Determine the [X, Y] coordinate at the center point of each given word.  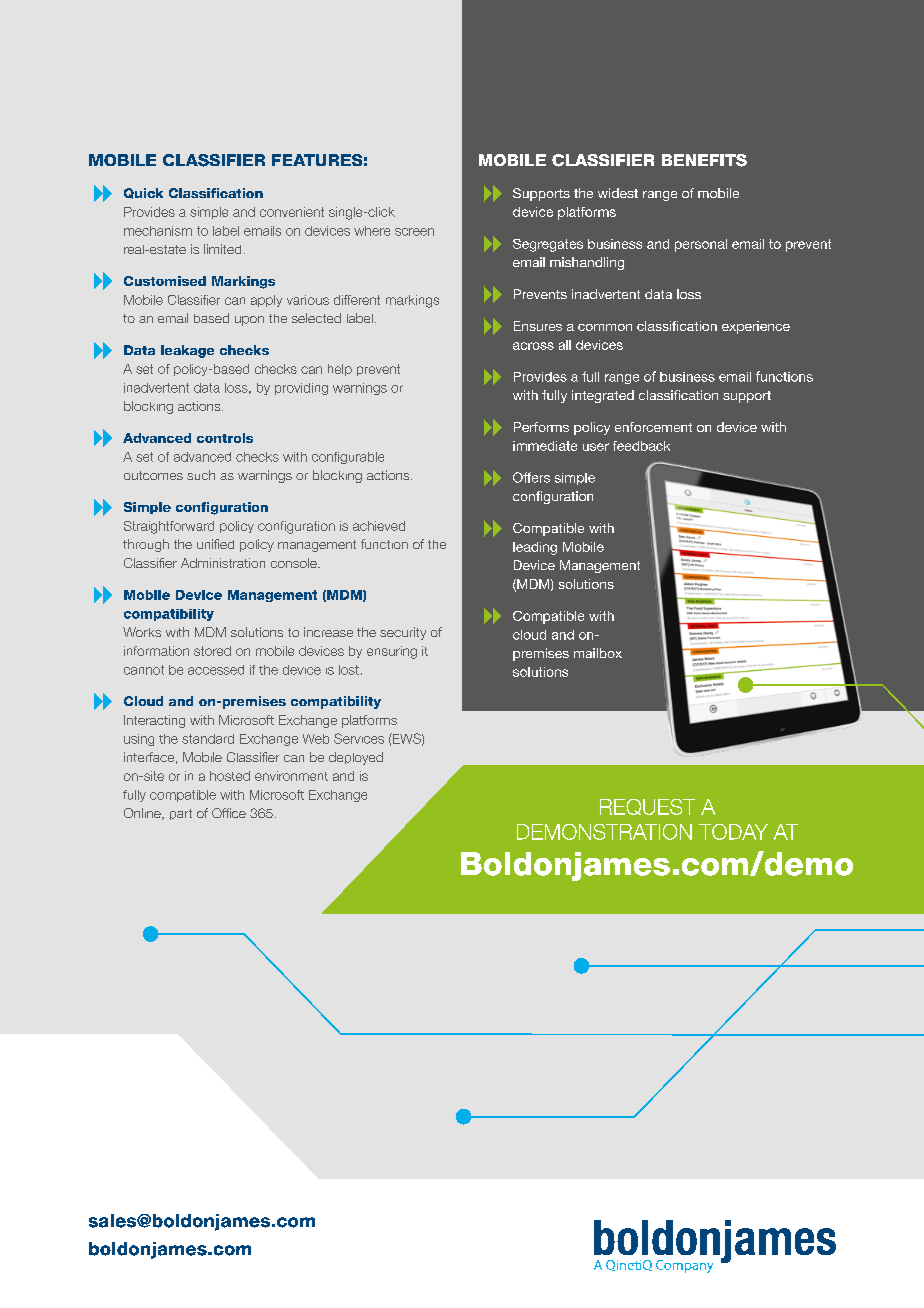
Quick [143, 193]
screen [414, 232]
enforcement [653, 427]
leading [535, 548]
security [403, 633]
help [340, 370]
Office [229, 813]
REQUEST [647, 807]
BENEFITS [704, 160]
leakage [187, 351]
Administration [223, 563]
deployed [356, 758]
